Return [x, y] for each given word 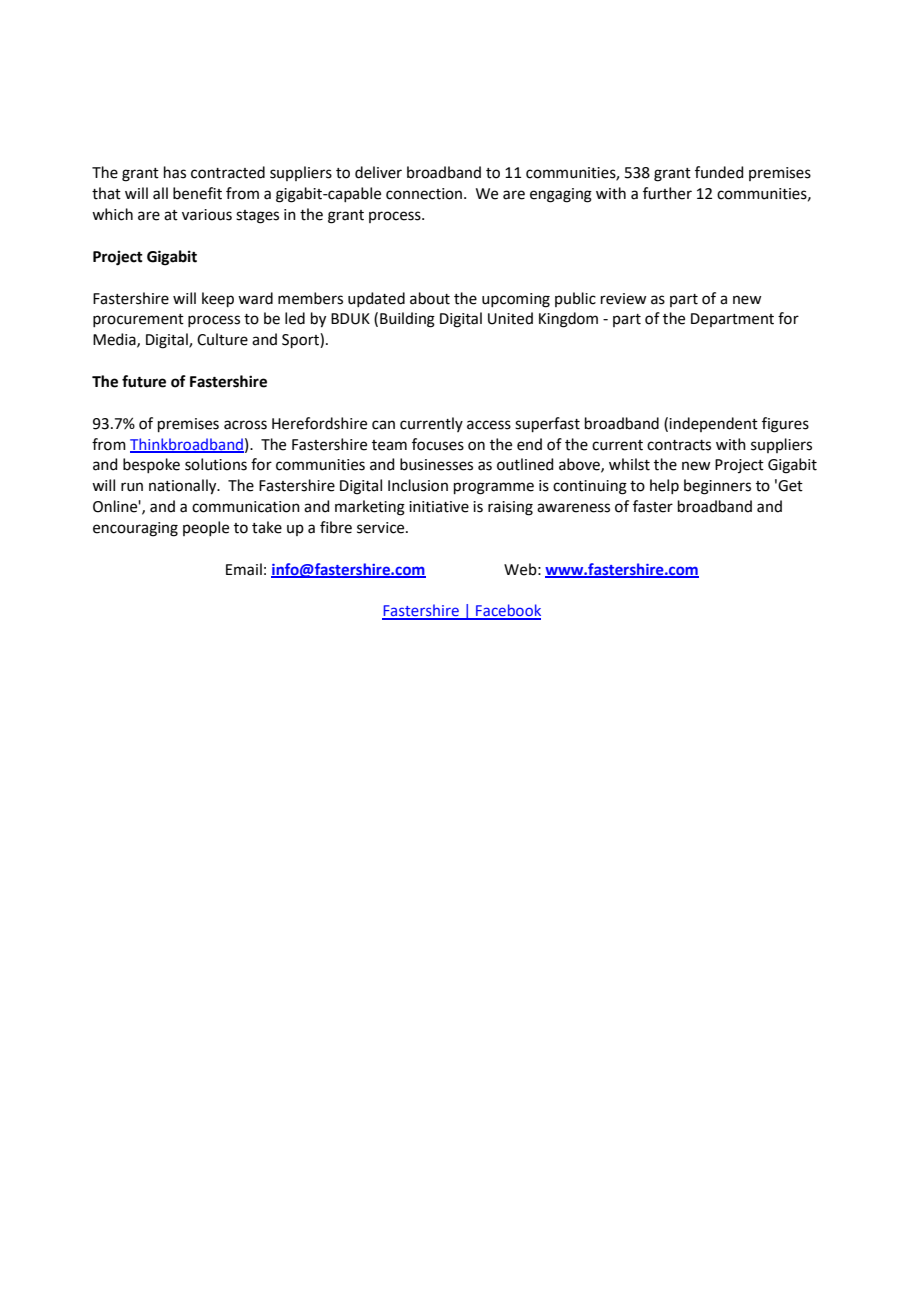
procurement [138, 320]
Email [244, 569]
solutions [216, 464]
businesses [436, 464]
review [623, 299]
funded [719, 172]
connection [425, 194]
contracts [679, 445]
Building [407, 320]
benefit [197, 193]
